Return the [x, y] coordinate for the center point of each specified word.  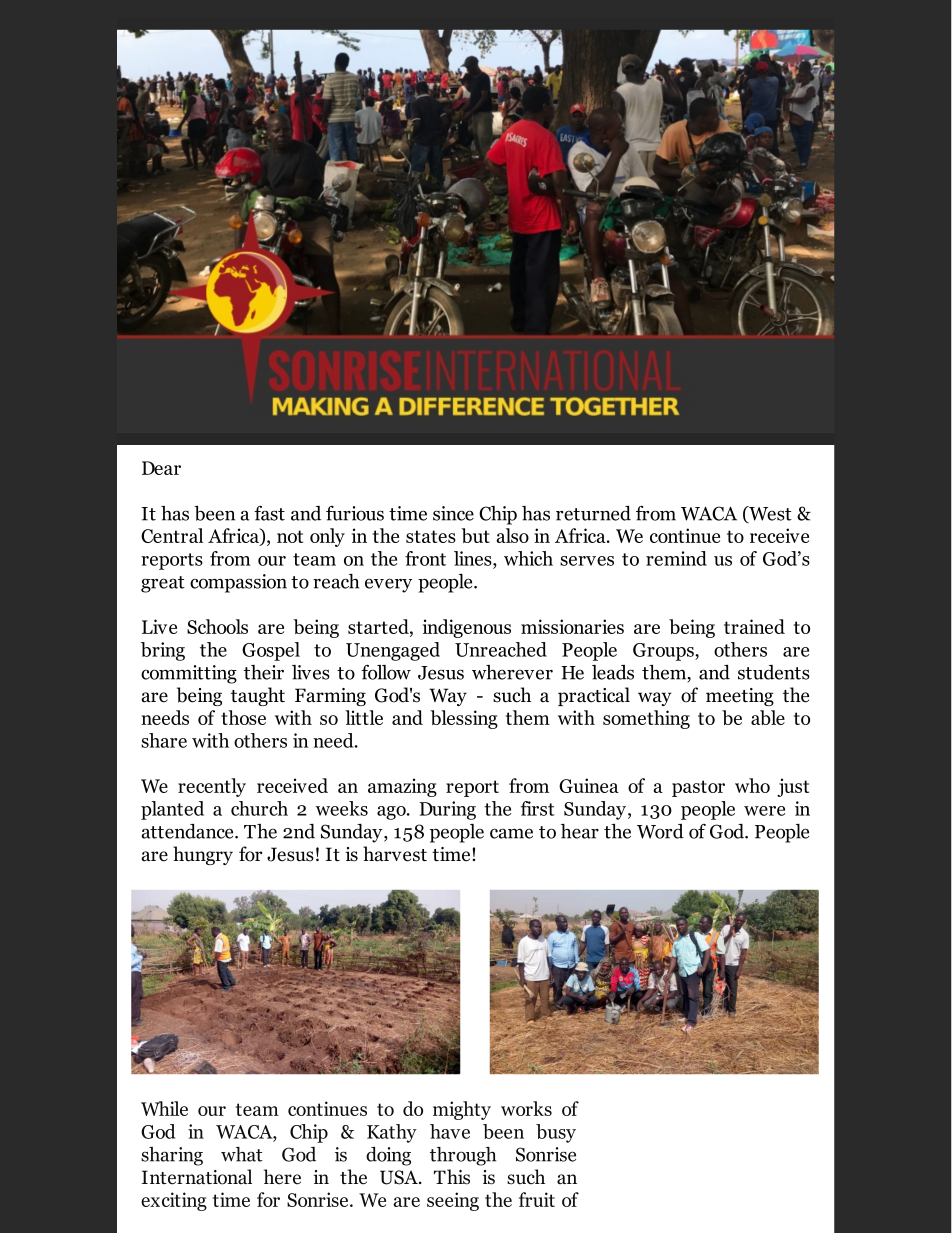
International [197, 1177]
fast [269, 513]
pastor [698, 788]
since [453, 513]
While [164, 1108]
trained [754, 626]
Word [660, 831]
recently [212, 787]
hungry [203, 855]
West [769, 514]
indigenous [467, 628]
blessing [464, 719]
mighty [462, 1110]
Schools [217, 626]
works [526, 1108]
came [511, 833]
